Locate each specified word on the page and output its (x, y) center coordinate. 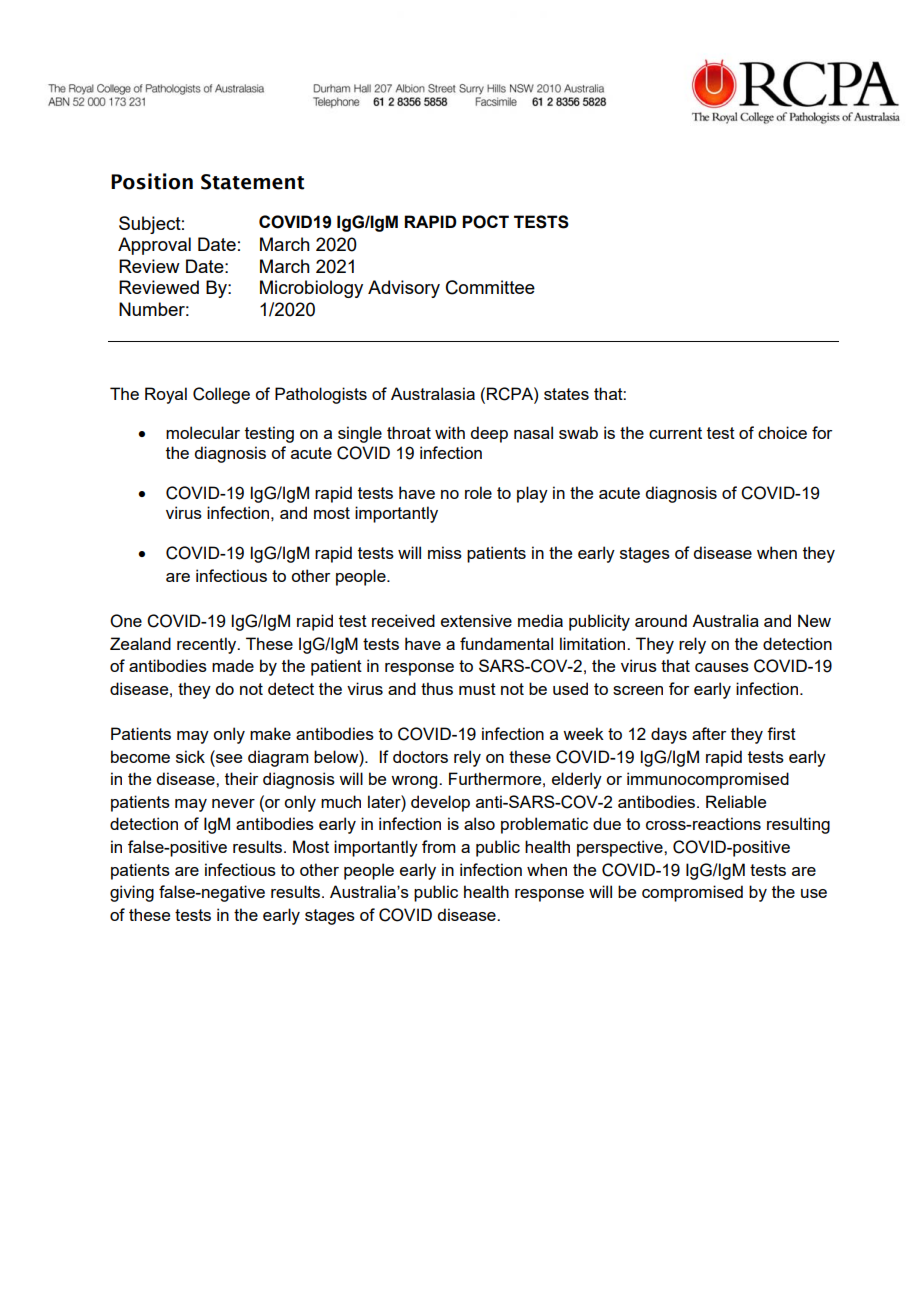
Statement (252, 182)
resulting (798, 825)
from (439, 846)
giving (132, 893)
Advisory (404, 289)
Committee (490, 287)
